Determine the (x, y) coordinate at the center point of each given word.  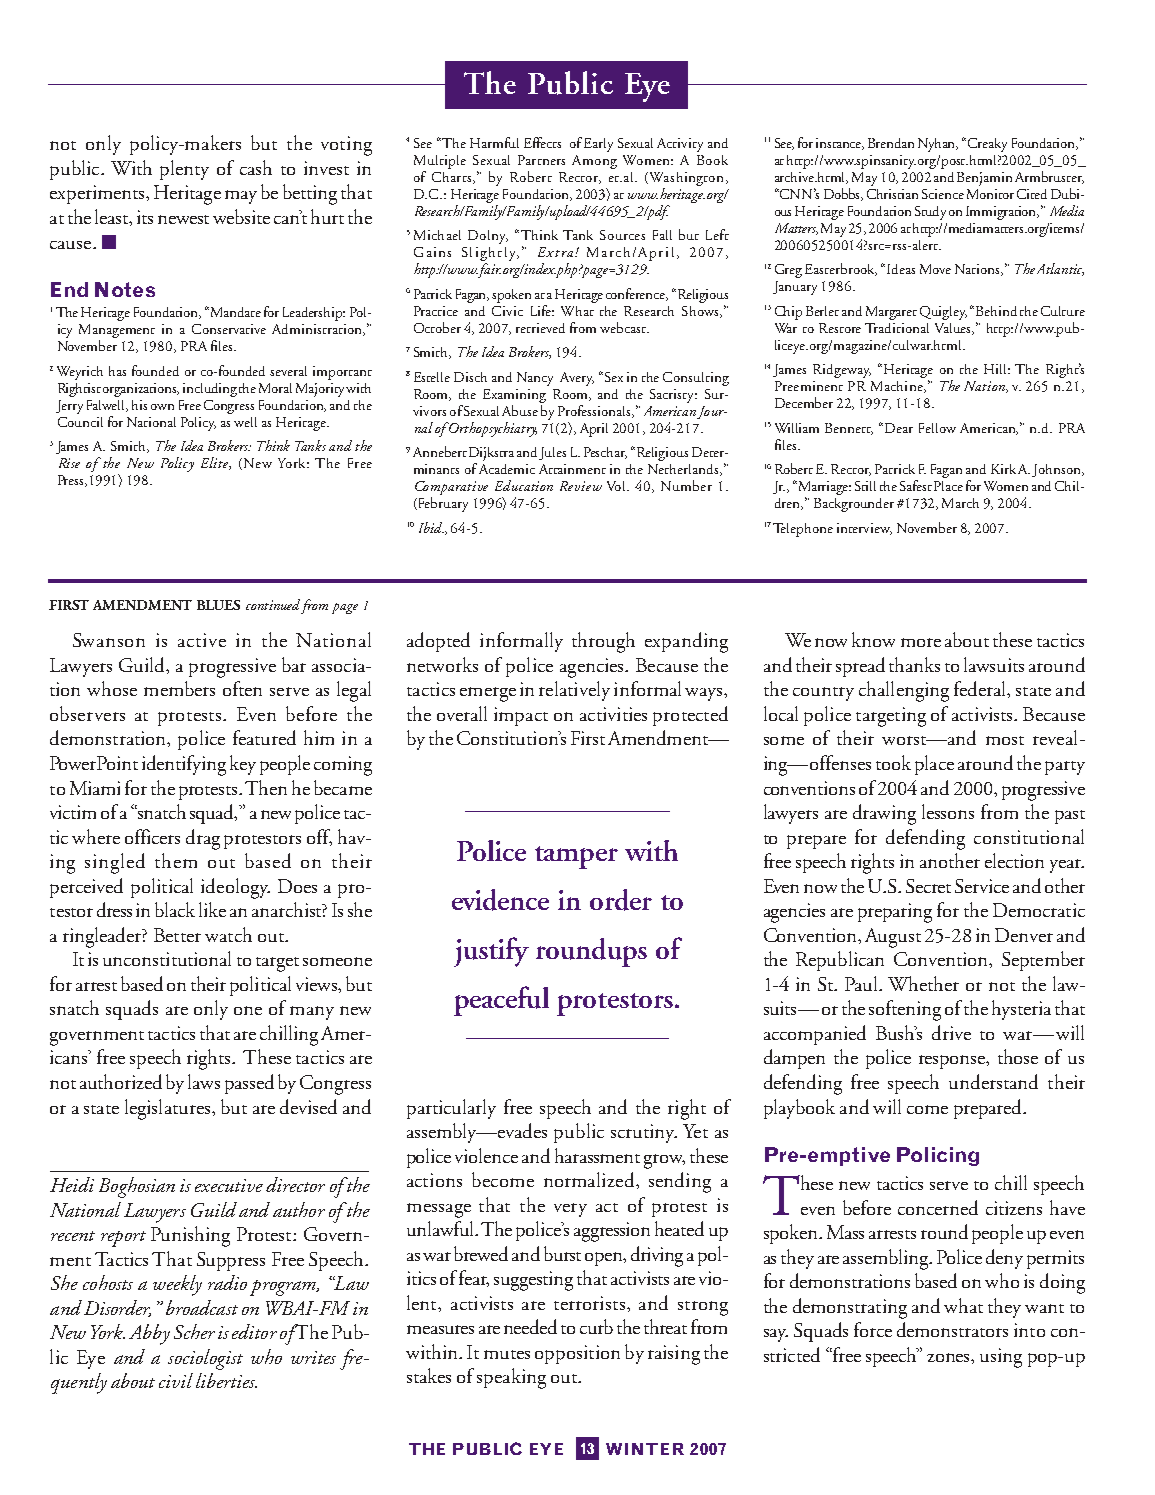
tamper (576, 857)
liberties (226, 1380)
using (1001, 1358)
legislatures (167, 1109)
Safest (916, 485)
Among (594, 162)
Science (943, 194)
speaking (511, 1378)
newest (183, 219)
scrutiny (644, 1133)
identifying (184, 765)
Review (581, 486)
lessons (948, 811)
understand (993, 1081)
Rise (69, 463)
